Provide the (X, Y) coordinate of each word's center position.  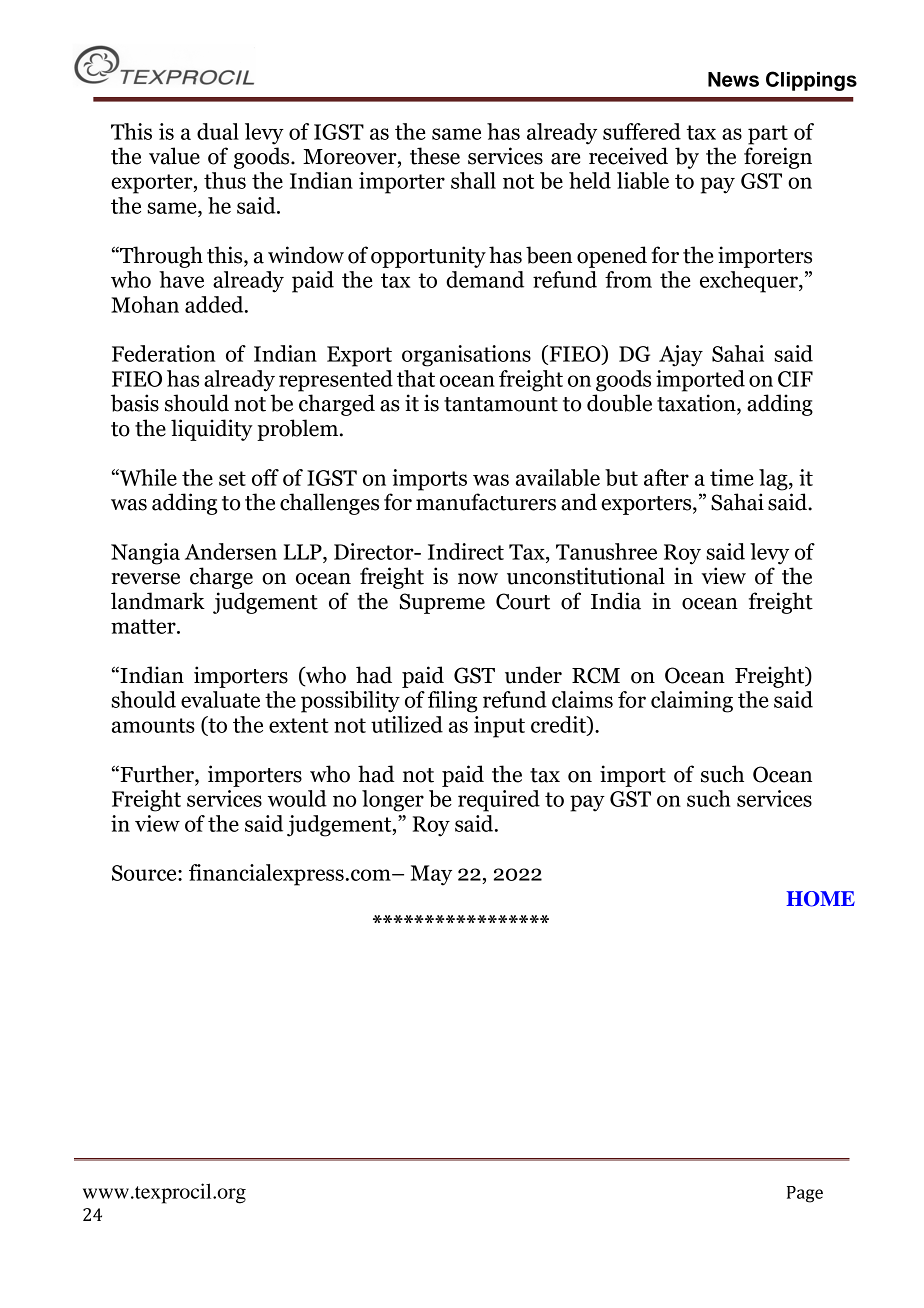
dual (218, 131)
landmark (158, 601)
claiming (692, 702)
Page (805, 1194)
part (768, 135)
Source (145, 873)
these (435, 156)
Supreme (442, 603)
